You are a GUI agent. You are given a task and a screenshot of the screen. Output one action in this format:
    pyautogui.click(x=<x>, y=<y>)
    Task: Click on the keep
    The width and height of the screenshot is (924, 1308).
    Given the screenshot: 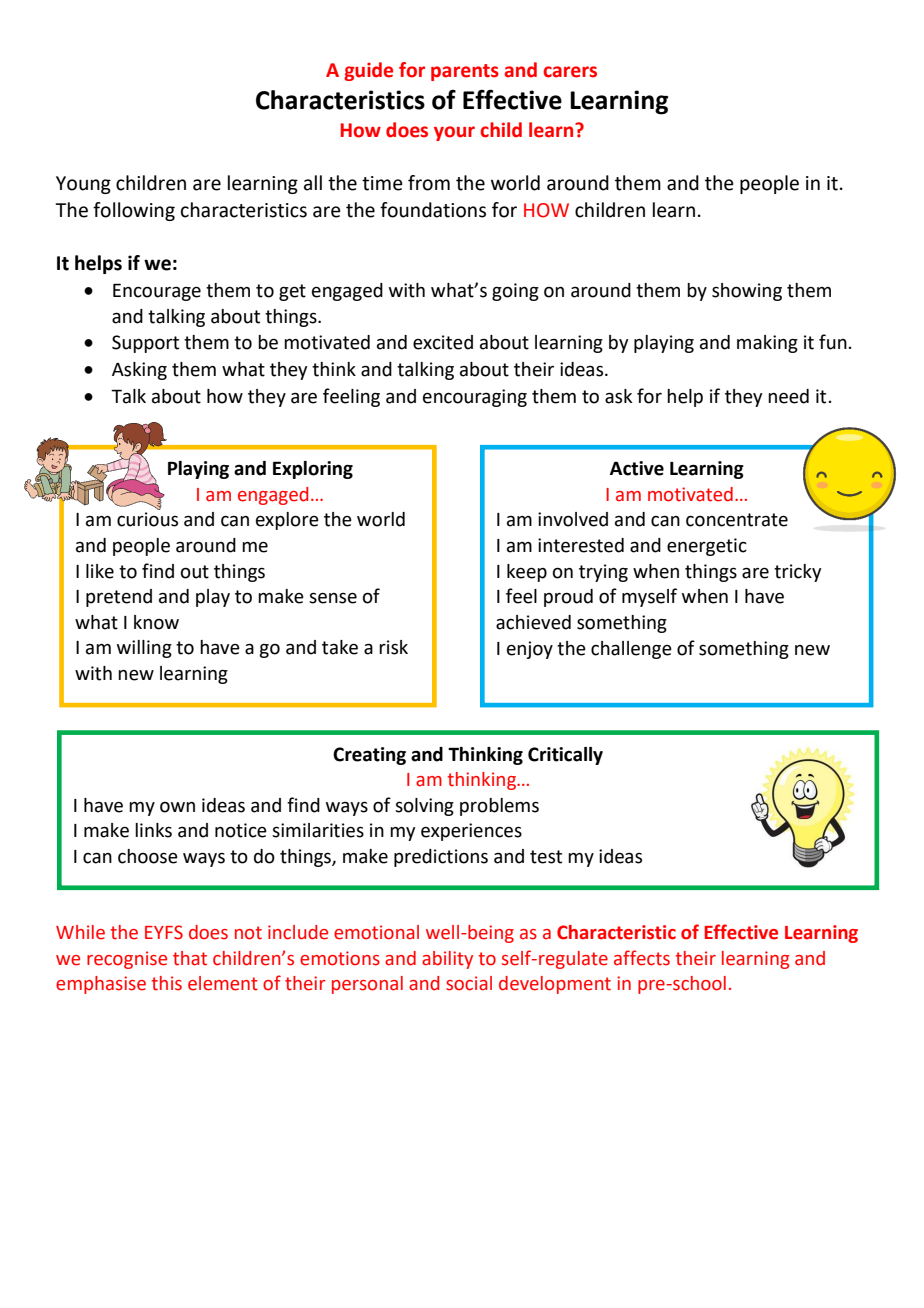 What is the action you would take?
    pyautogui.click(x=527, y=573)
